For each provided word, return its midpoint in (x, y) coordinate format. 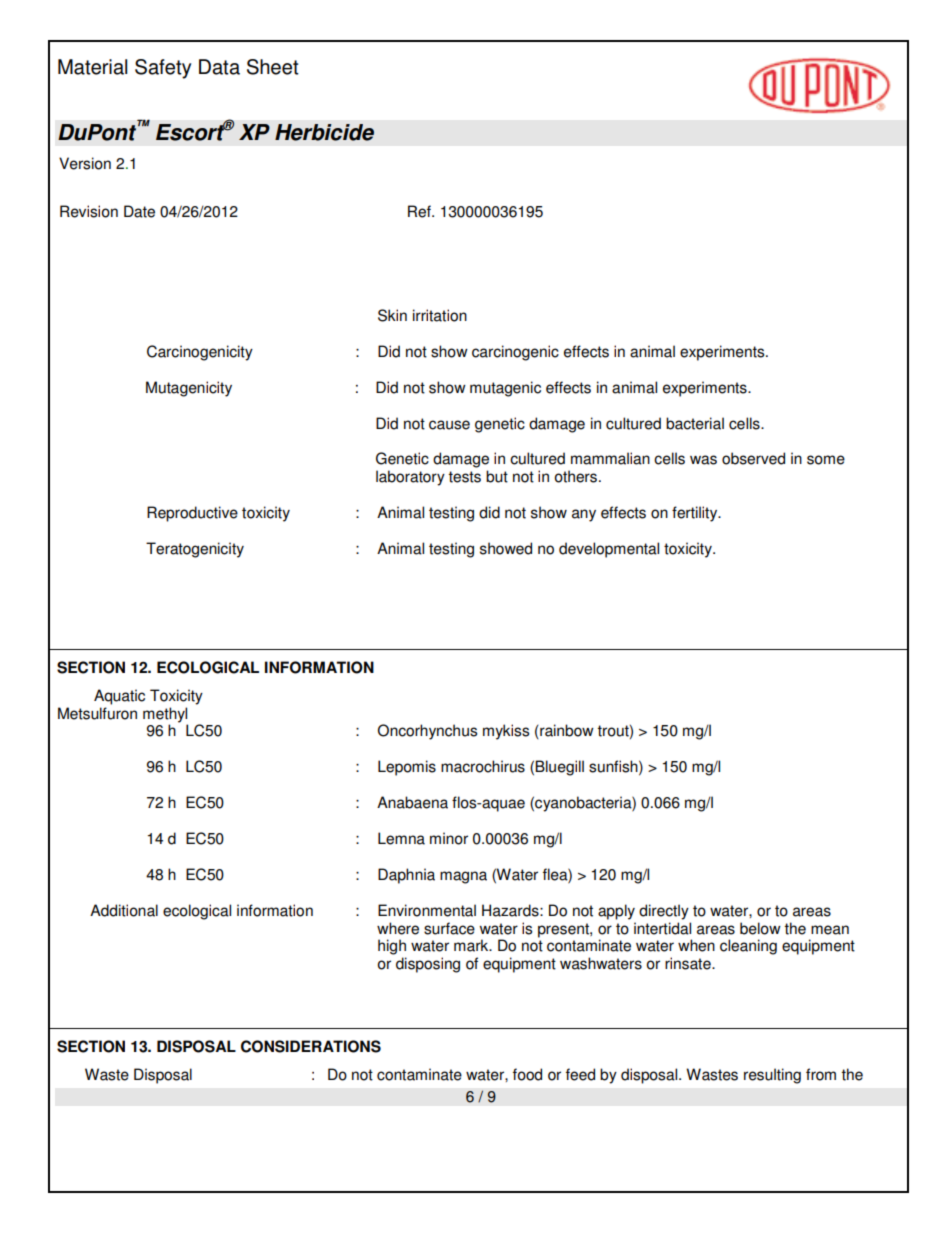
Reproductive (192, 514)
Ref (420, 211)
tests (464, 477)
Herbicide (324, 132)
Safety (163, 69)
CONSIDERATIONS (311, 1046)
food (527, 1074)
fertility (696, 514)
